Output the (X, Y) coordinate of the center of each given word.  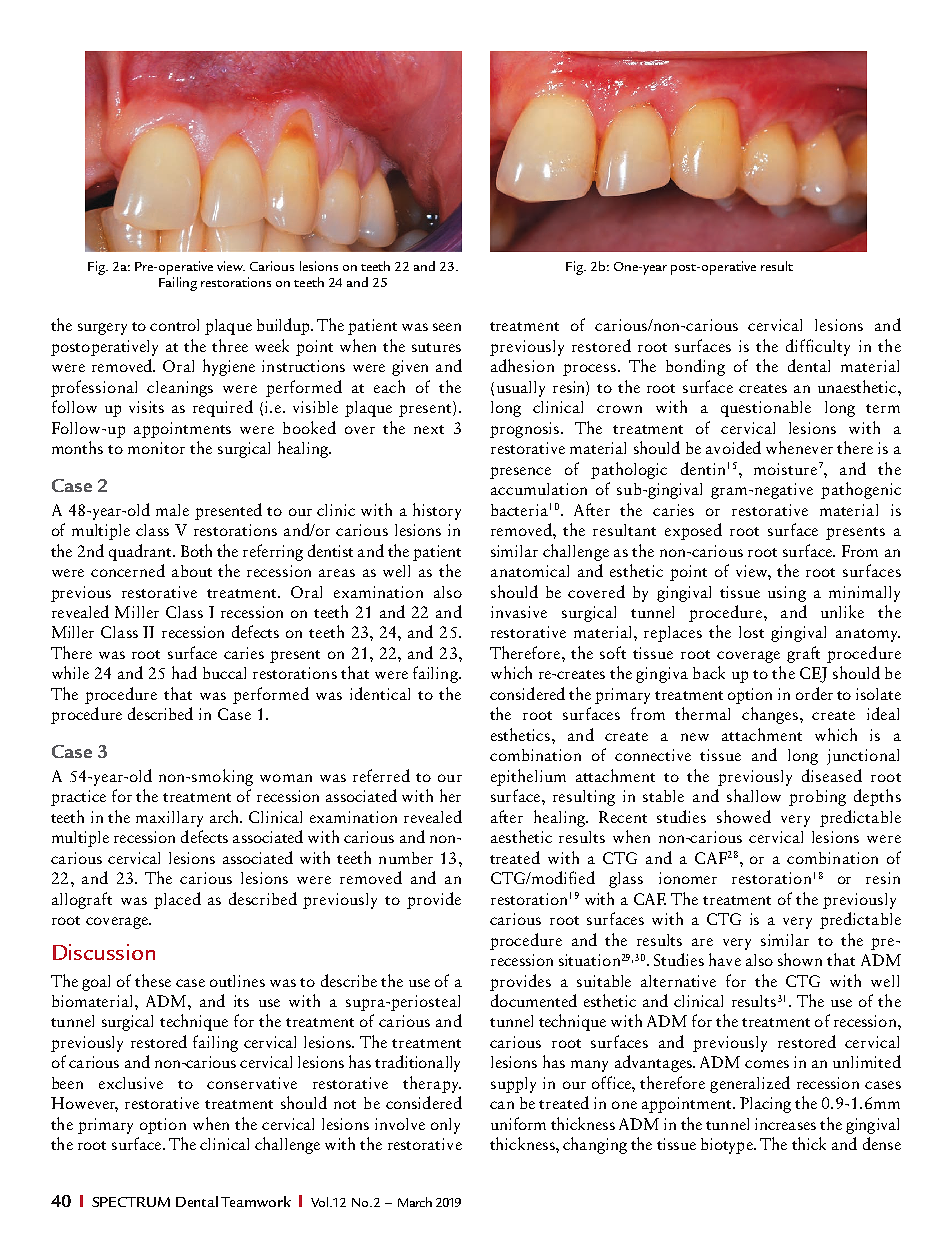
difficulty (818, 347)
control (174, 325)
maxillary (169, 819)
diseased (832, 775)
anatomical (530, 571)
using (787, 594)
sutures (436, 347)
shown (800, 959)
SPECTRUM (131, 1202)
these (153, 980)
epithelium (528, 777)
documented (534, 1000)
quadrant (141, 552)
